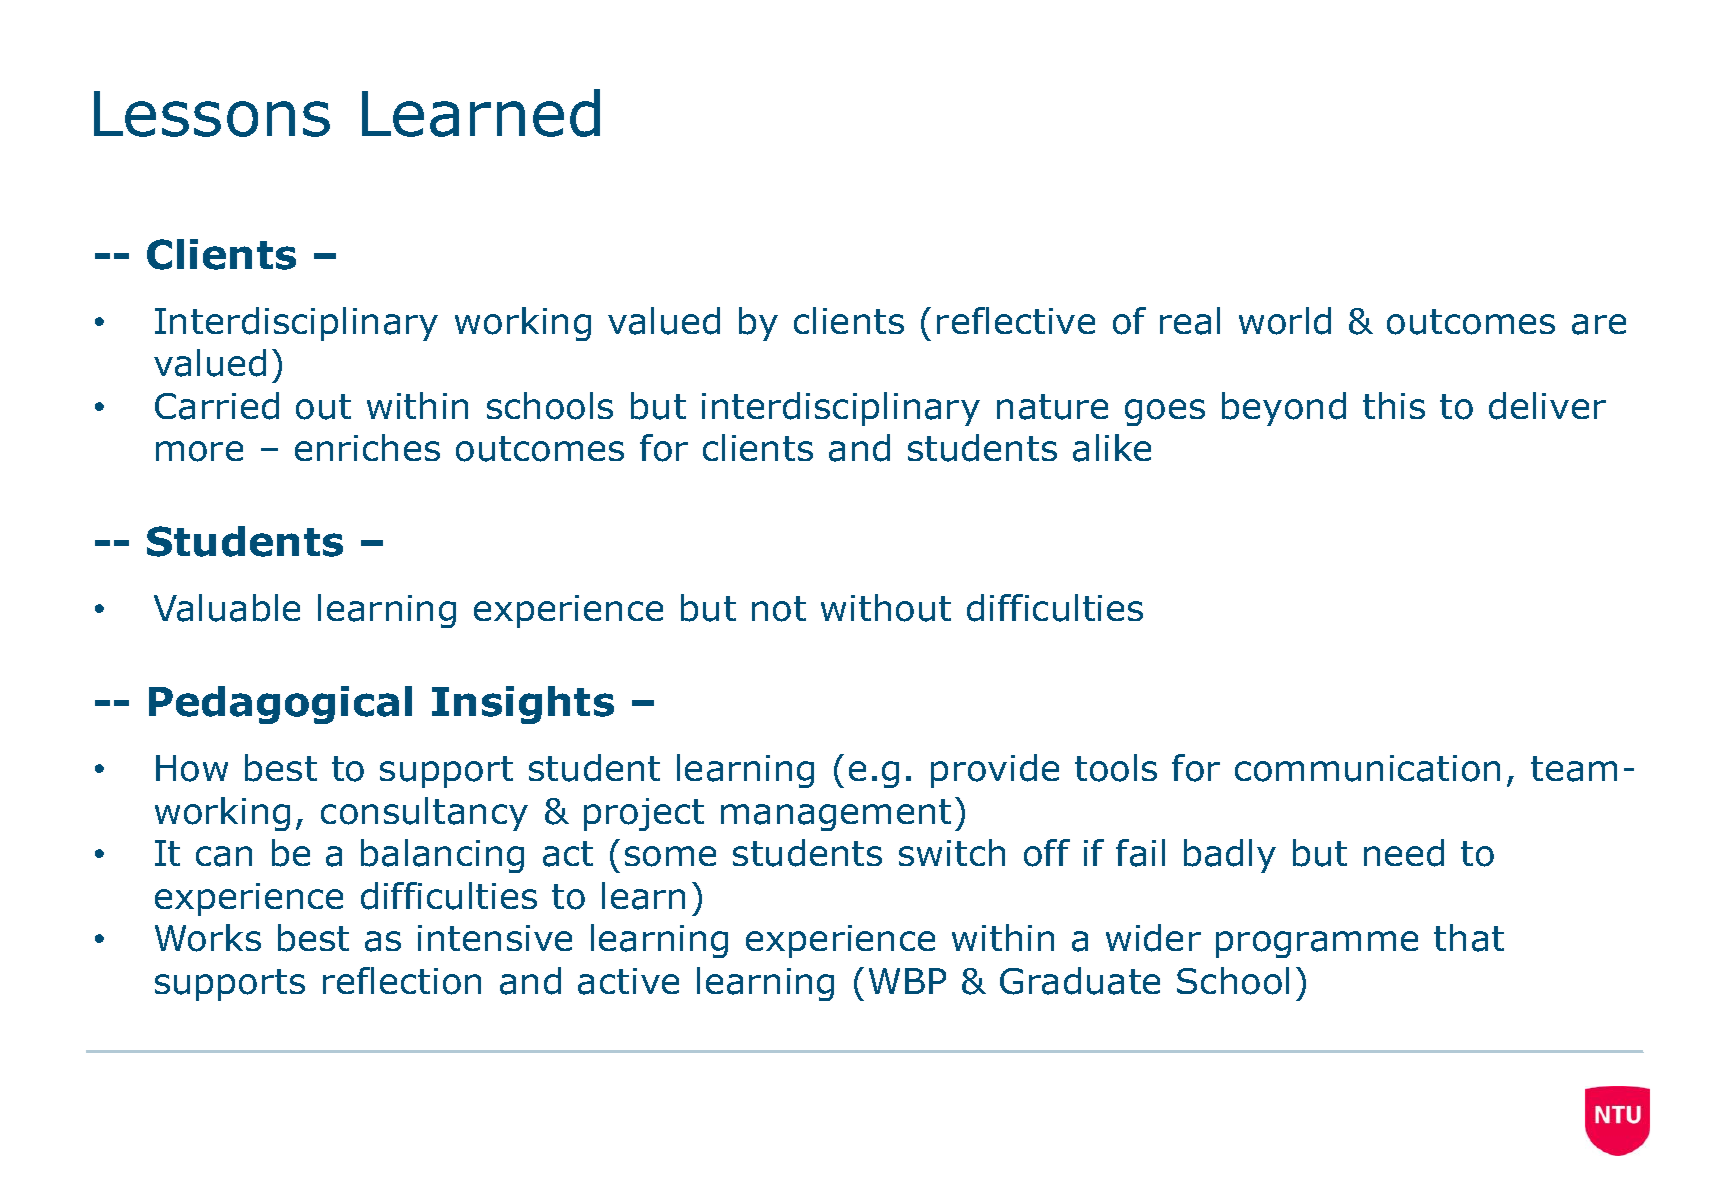 The image size is (1730, 1198). Describe the element at coordinates (1285, 321) in the screenshot. I see `world` at that location.
